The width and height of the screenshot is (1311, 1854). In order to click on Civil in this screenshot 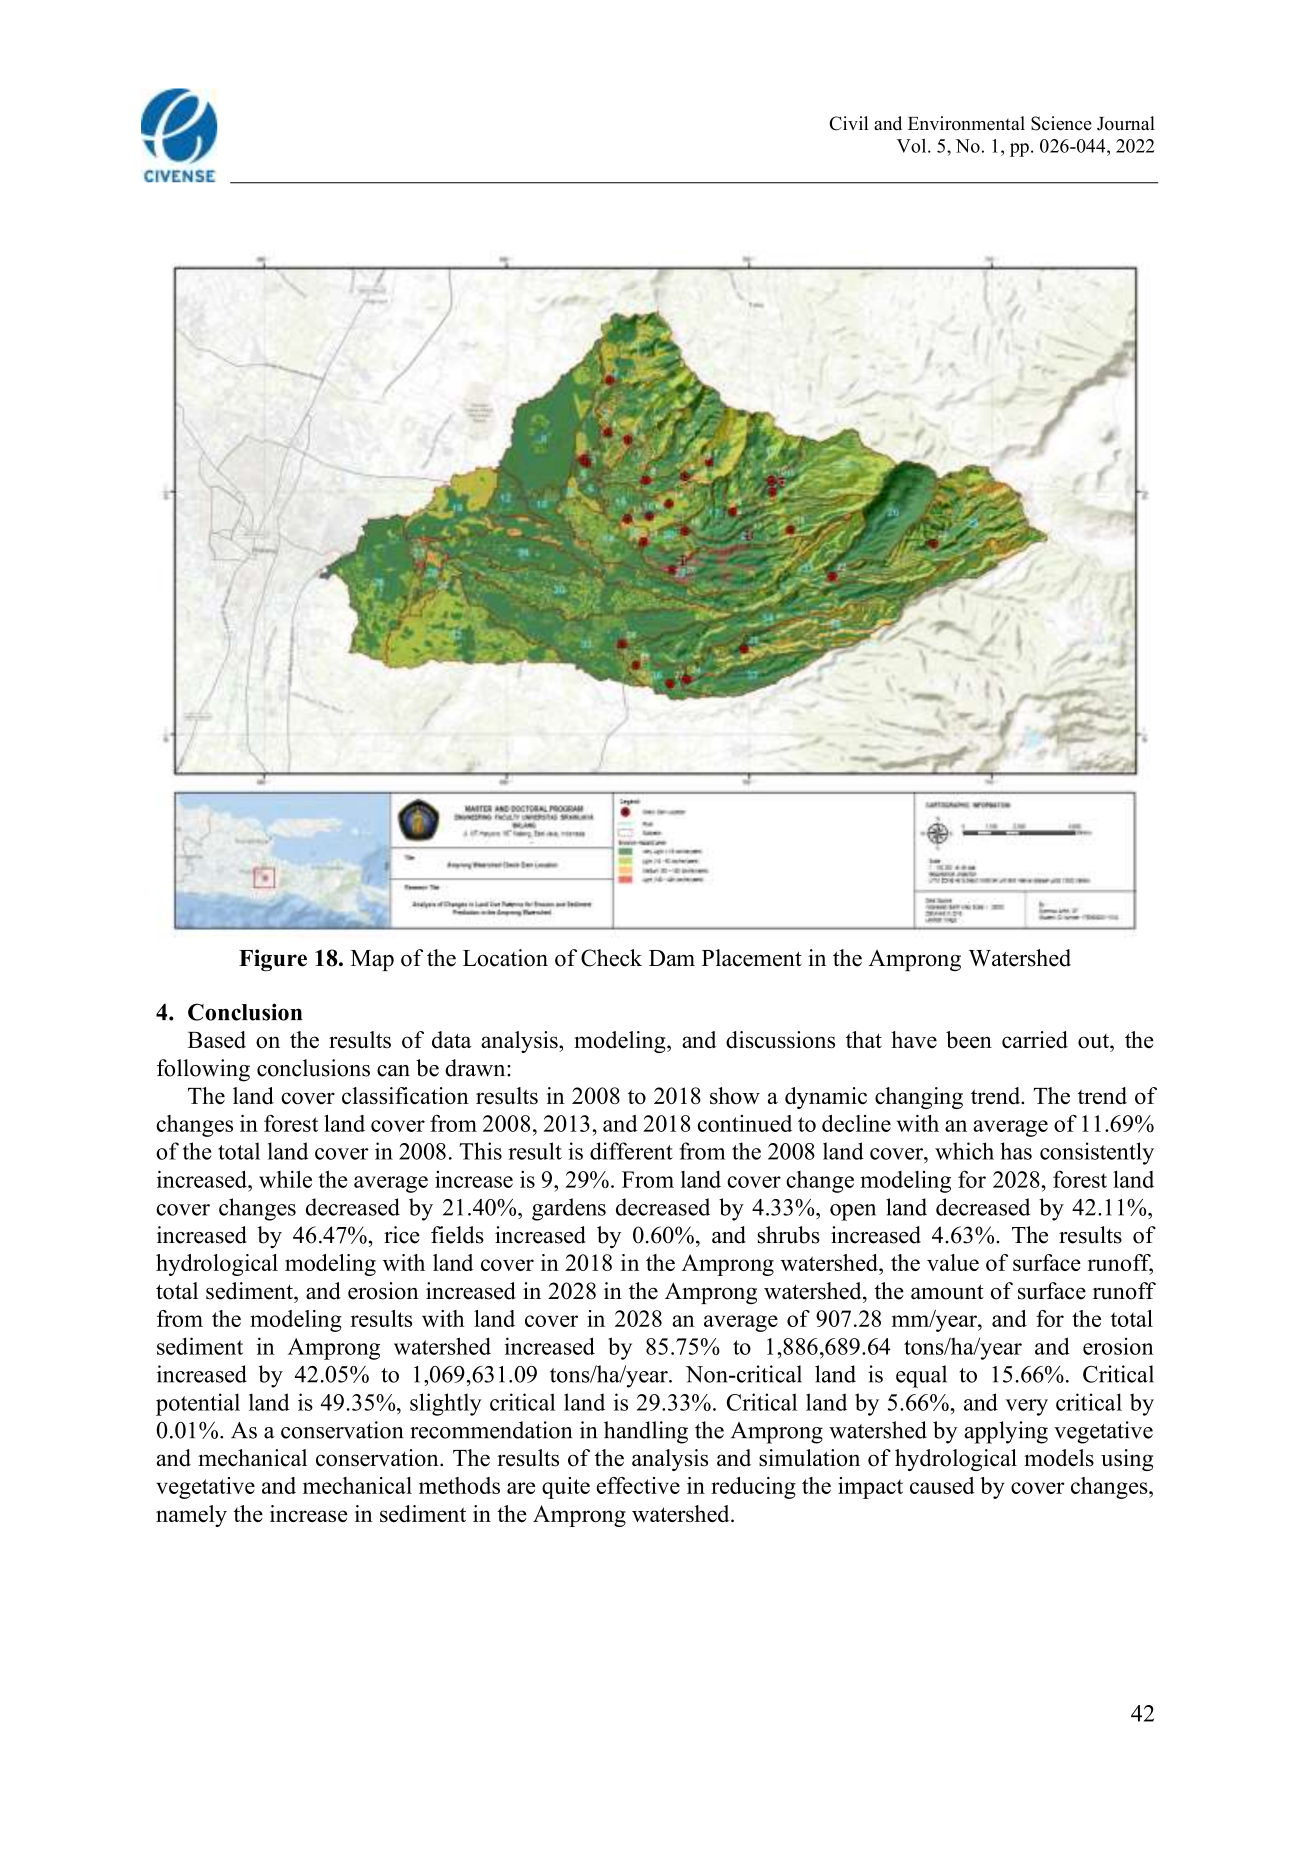, I will do `click(848, 123)`.
